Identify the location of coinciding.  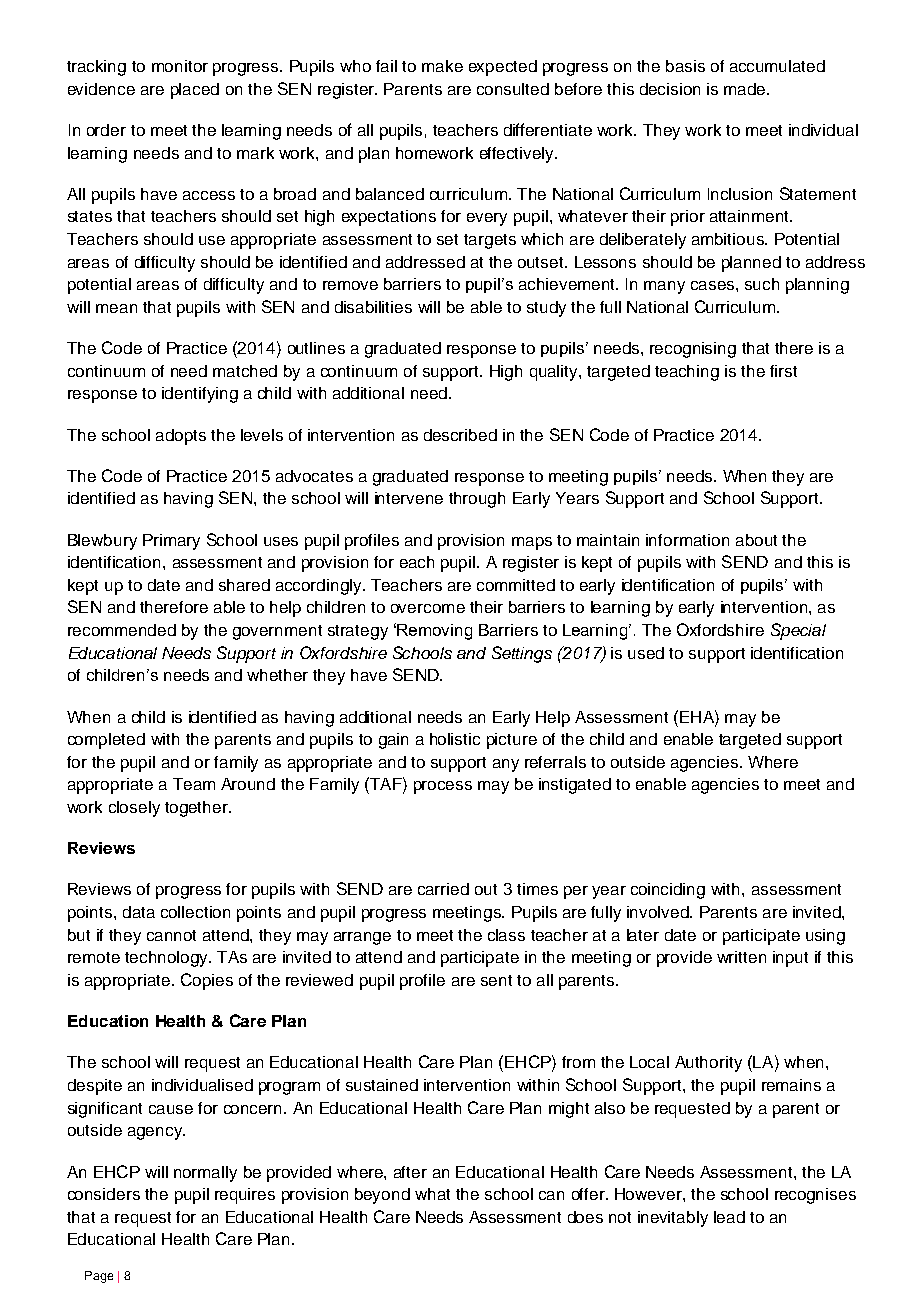
(668, 891).
